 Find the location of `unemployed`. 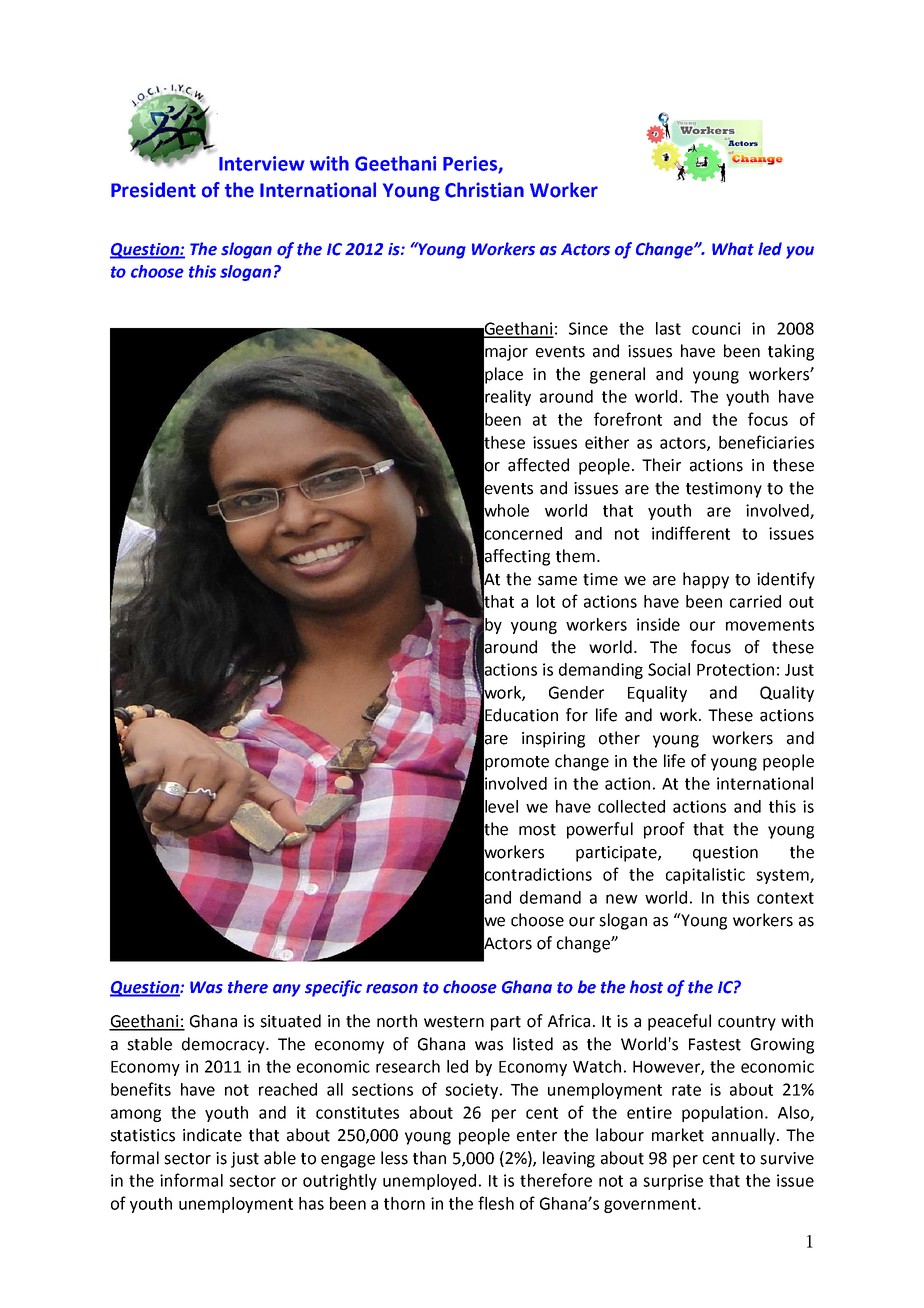

unemployed is located at coordinates (429, 1182).
